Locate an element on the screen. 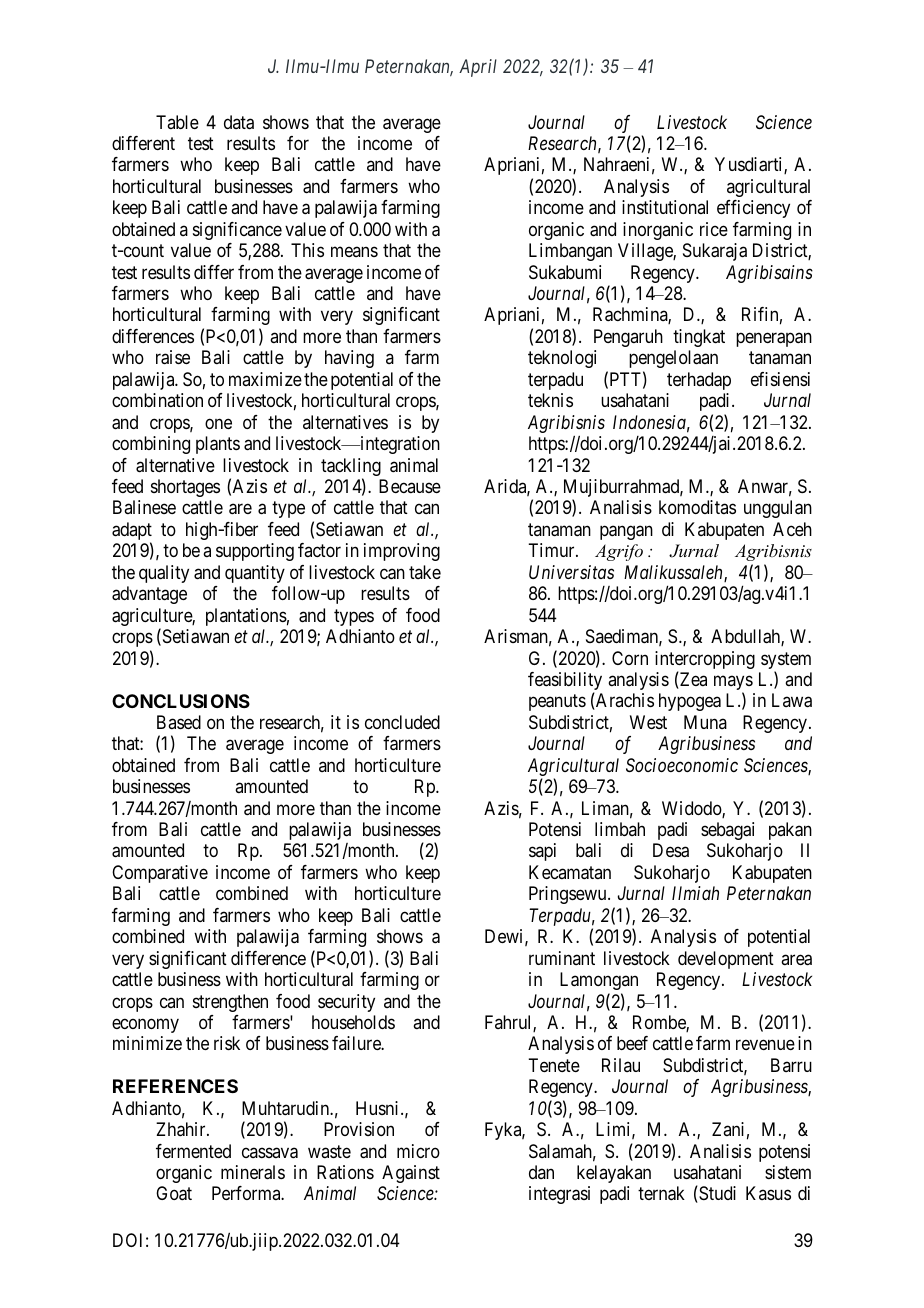 The height and width of the screenshot is (1308, 924). April is located at coordinates (478, 68).
